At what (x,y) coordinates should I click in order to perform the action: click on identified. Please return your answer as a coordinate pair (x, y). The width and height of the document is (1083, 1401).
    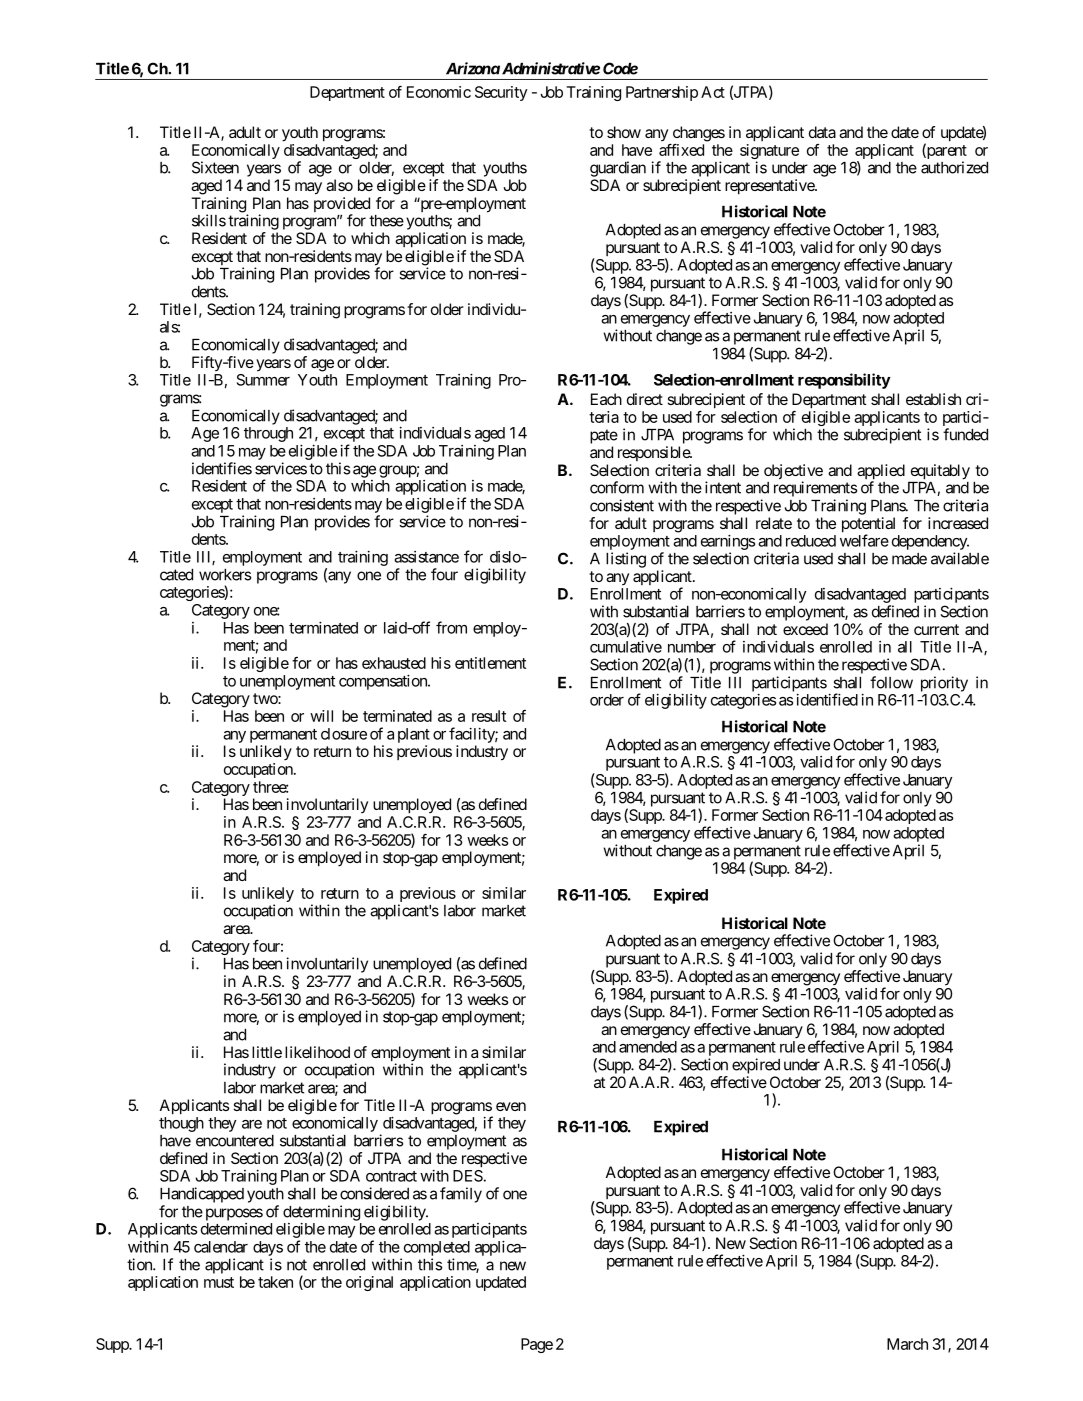
    Looking at the image, I should click on (827, 699).
